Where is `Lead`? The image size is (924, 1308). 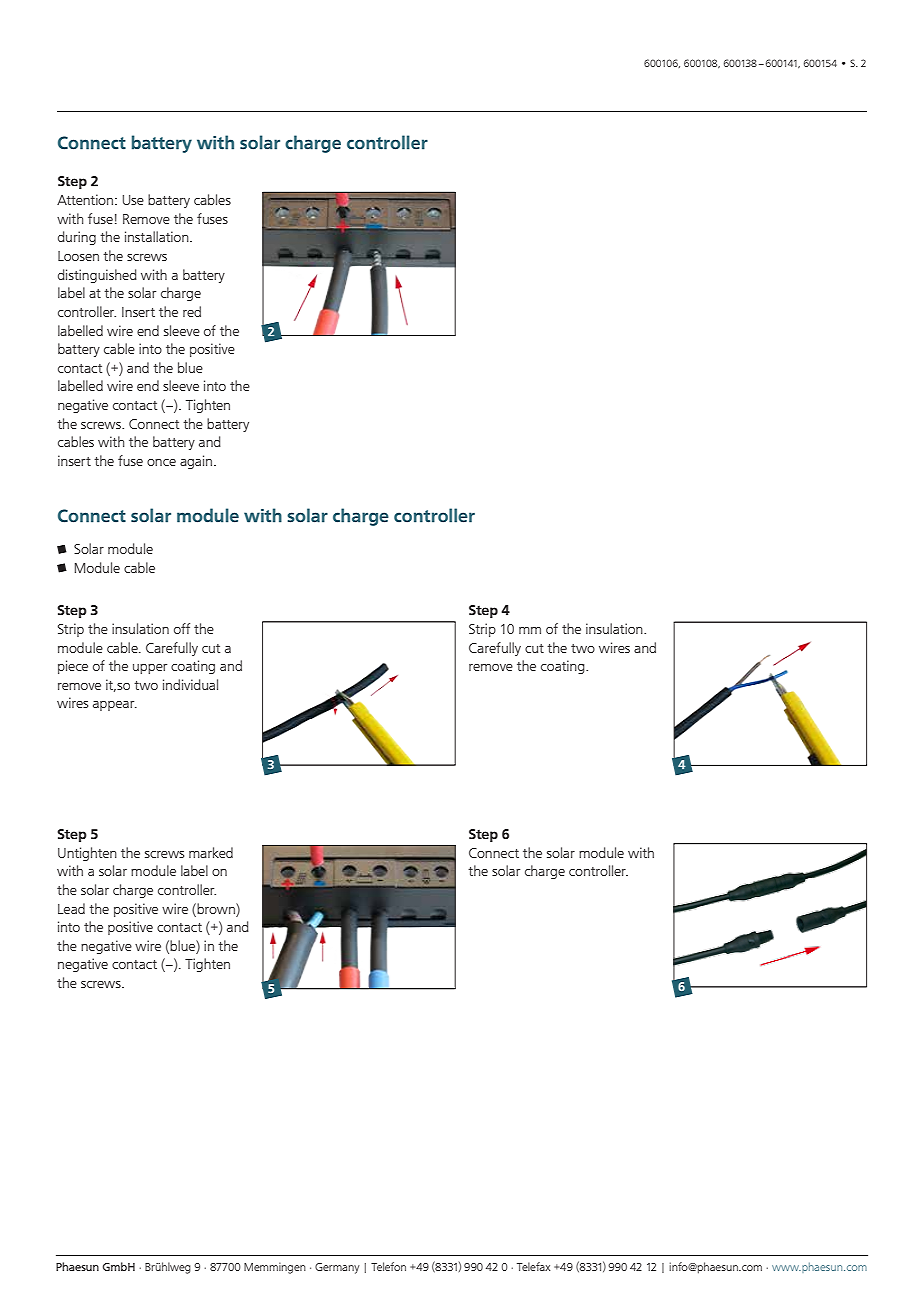
Lead is located at coordinates (71, 908).
